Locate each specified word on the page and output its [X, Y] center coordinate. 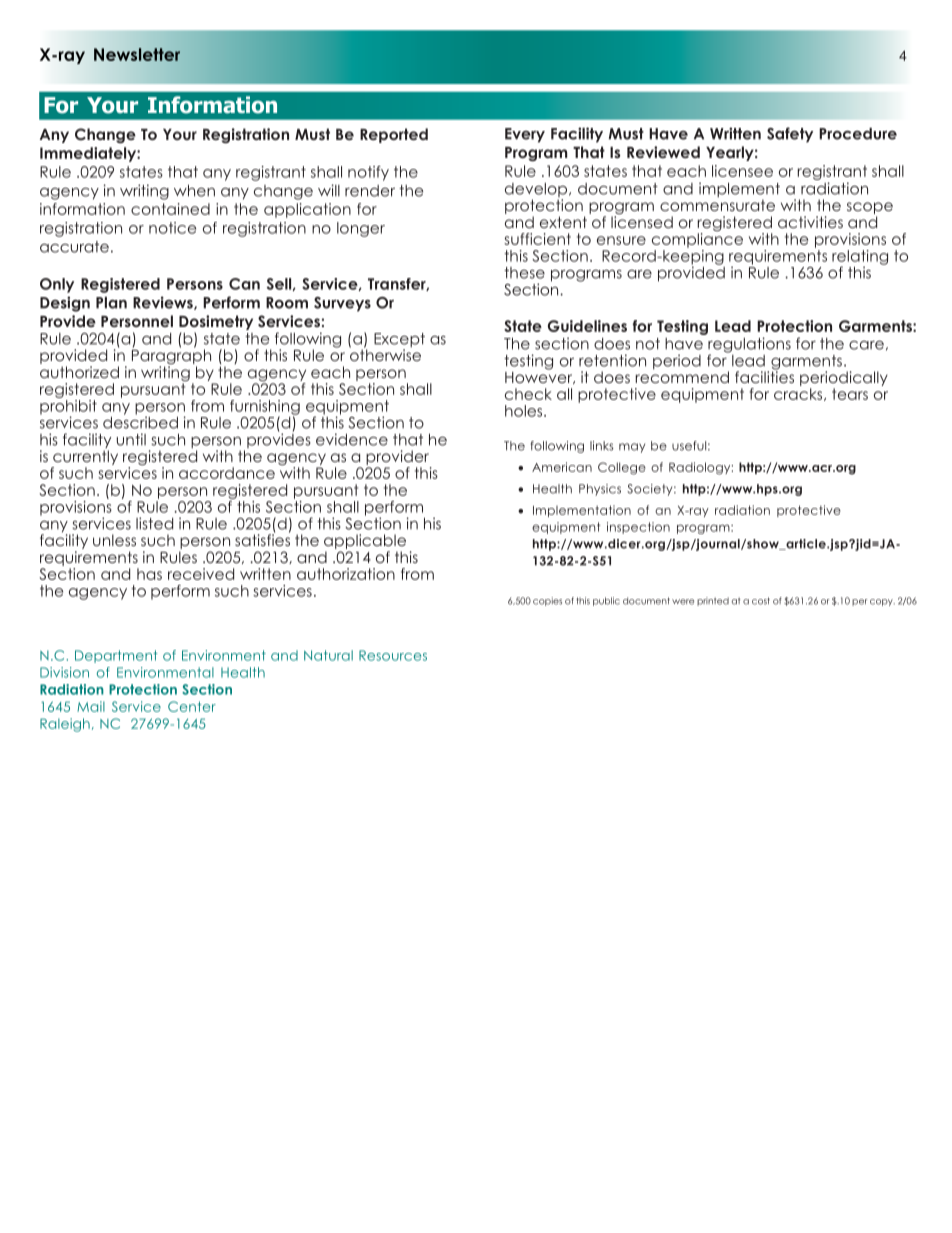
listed [154, 523]
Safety [790, 135]
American [562, 467]
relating [860, 258]
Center [192, 706]
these [524, 273]
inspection [638, 528]
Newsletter [137, 54]
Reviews [164, 303]
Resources [393, 655]
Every [525, 135]
